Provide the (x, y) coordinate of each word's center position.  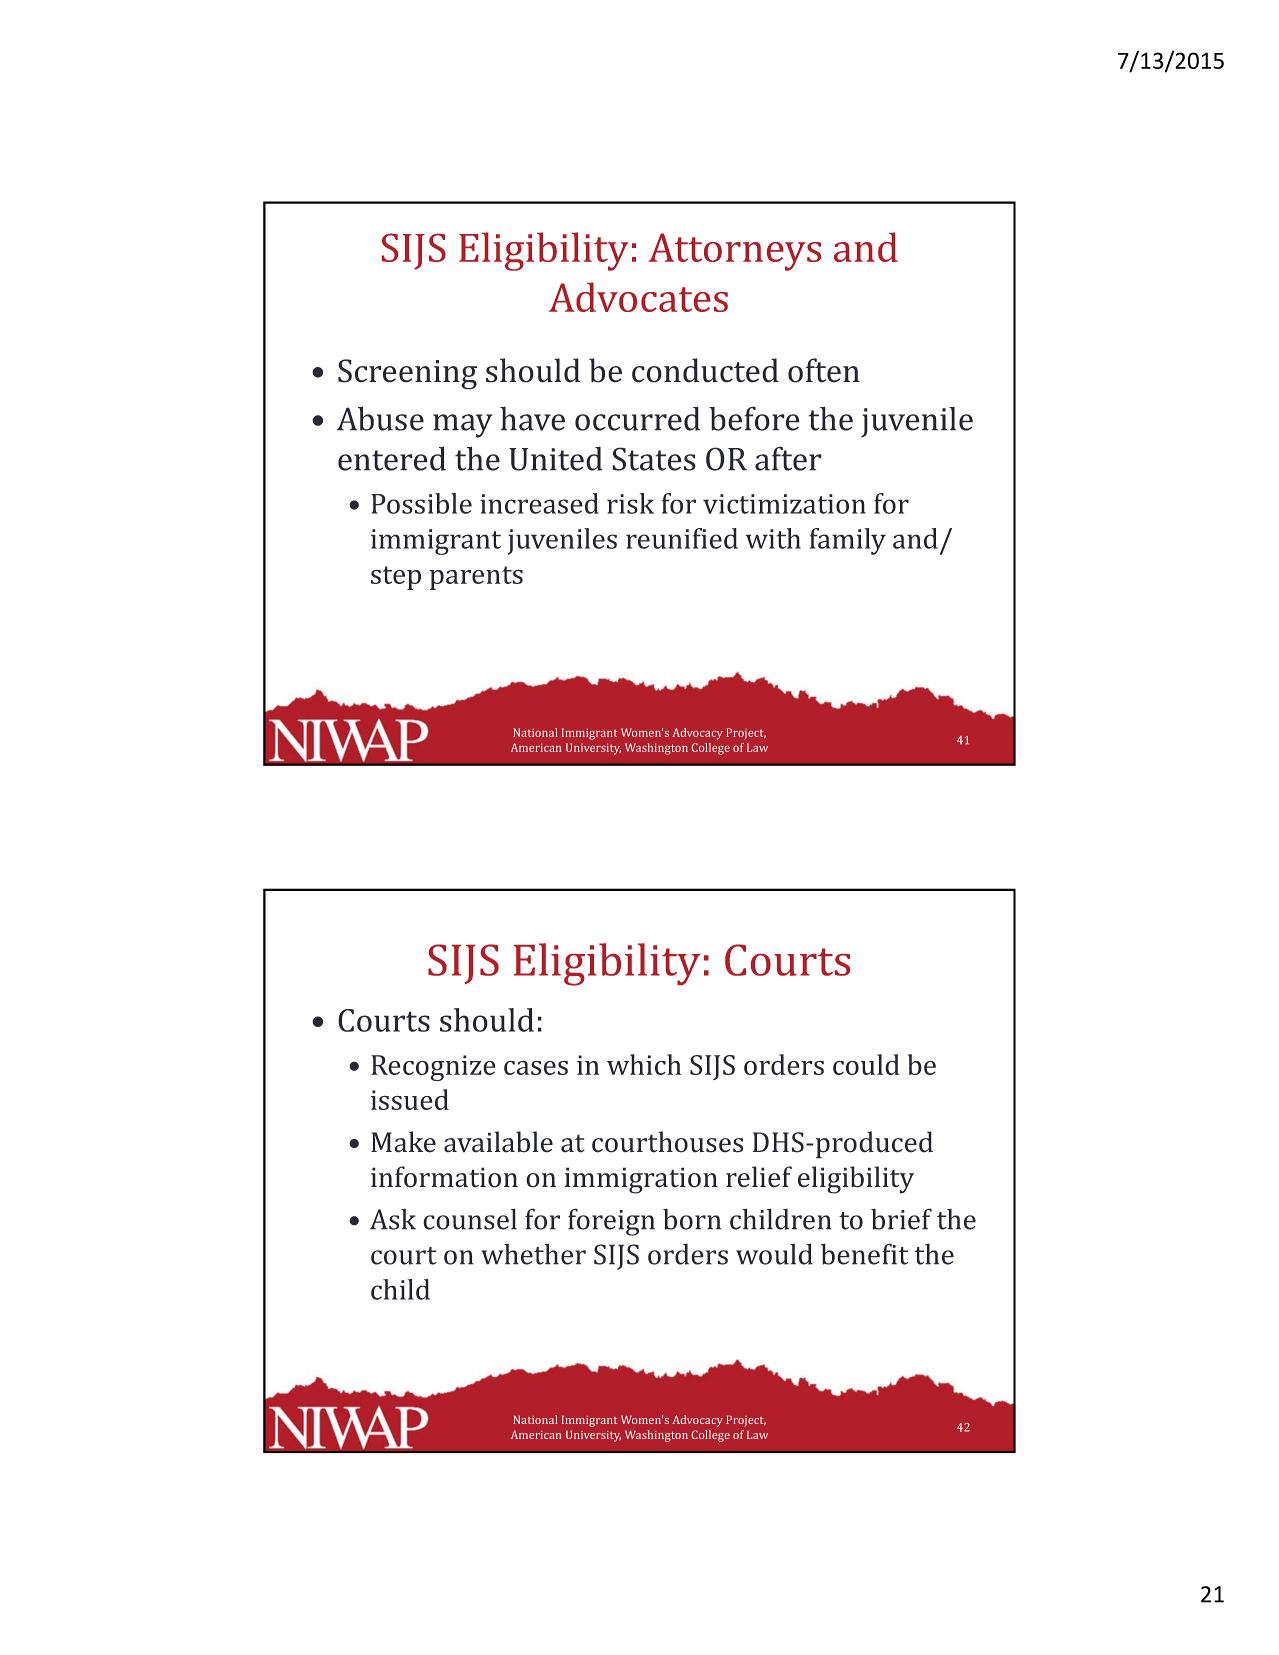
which (644, 1064)
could (866, 1064)
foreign (611, 1222)
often (824, 370)
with (773, 538)
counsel (470, 1219)
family (848, 541)
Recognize (433, 1068)
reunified (682, 538)
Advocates (638, 297)
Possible (421, 503)
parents (476, 578)
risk (630, 503)
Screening (407, 374)
